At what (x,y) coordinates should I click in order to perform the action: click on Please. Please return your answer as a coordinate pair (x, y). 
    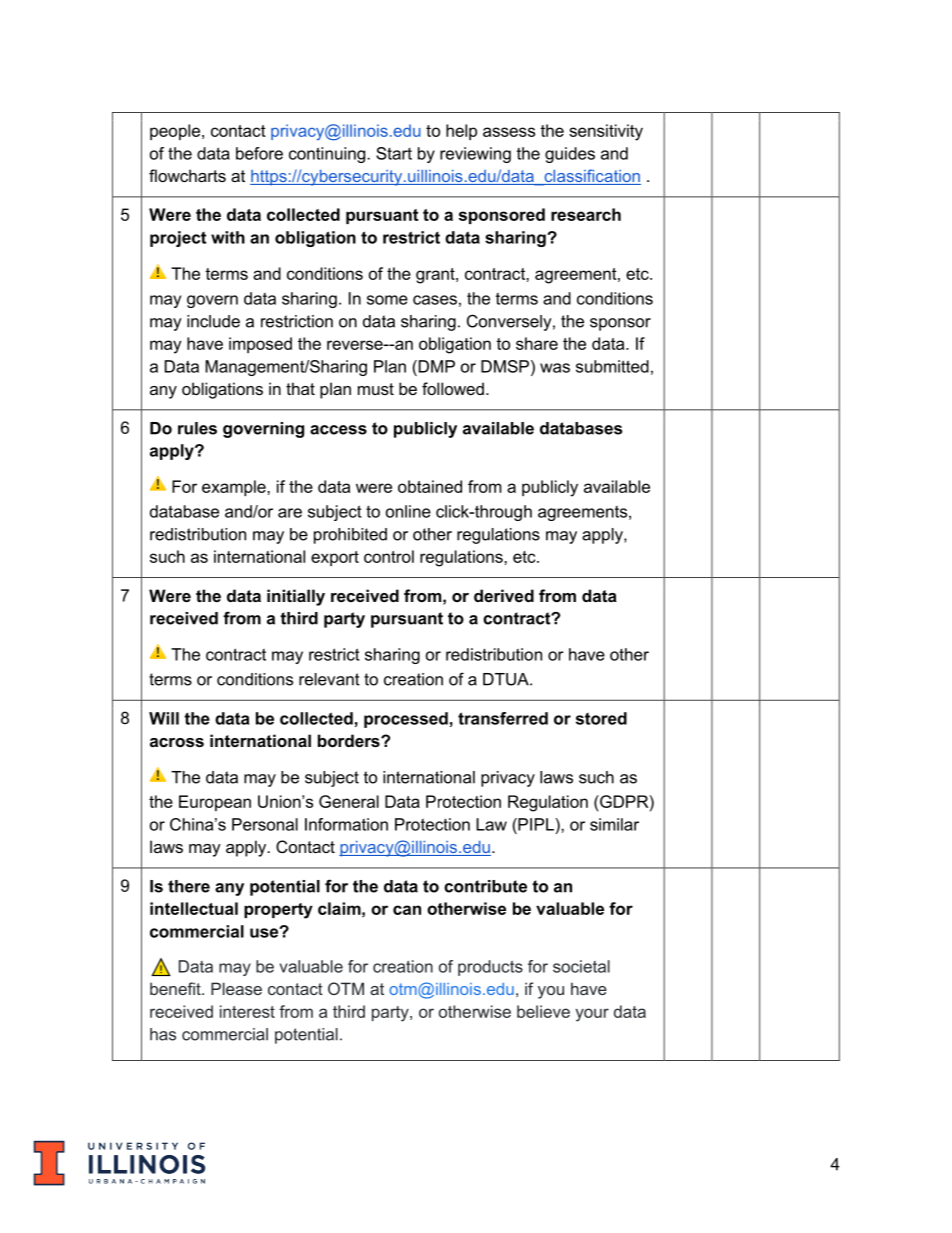
    Looking at the image, I should click on (236, 988).
